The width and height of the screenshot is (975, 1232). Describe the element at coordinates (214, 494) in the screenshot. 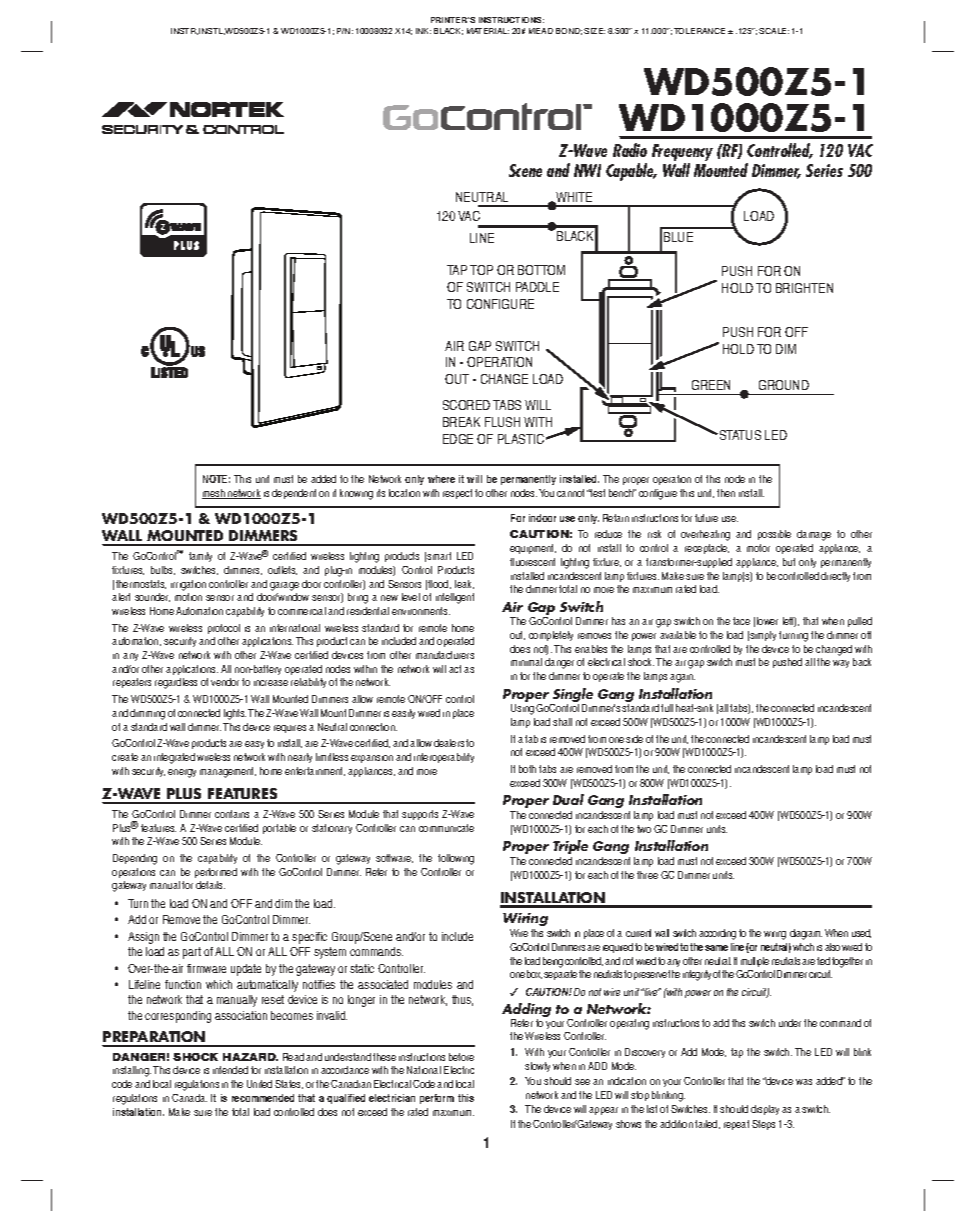

I see `mesh` at that location.
